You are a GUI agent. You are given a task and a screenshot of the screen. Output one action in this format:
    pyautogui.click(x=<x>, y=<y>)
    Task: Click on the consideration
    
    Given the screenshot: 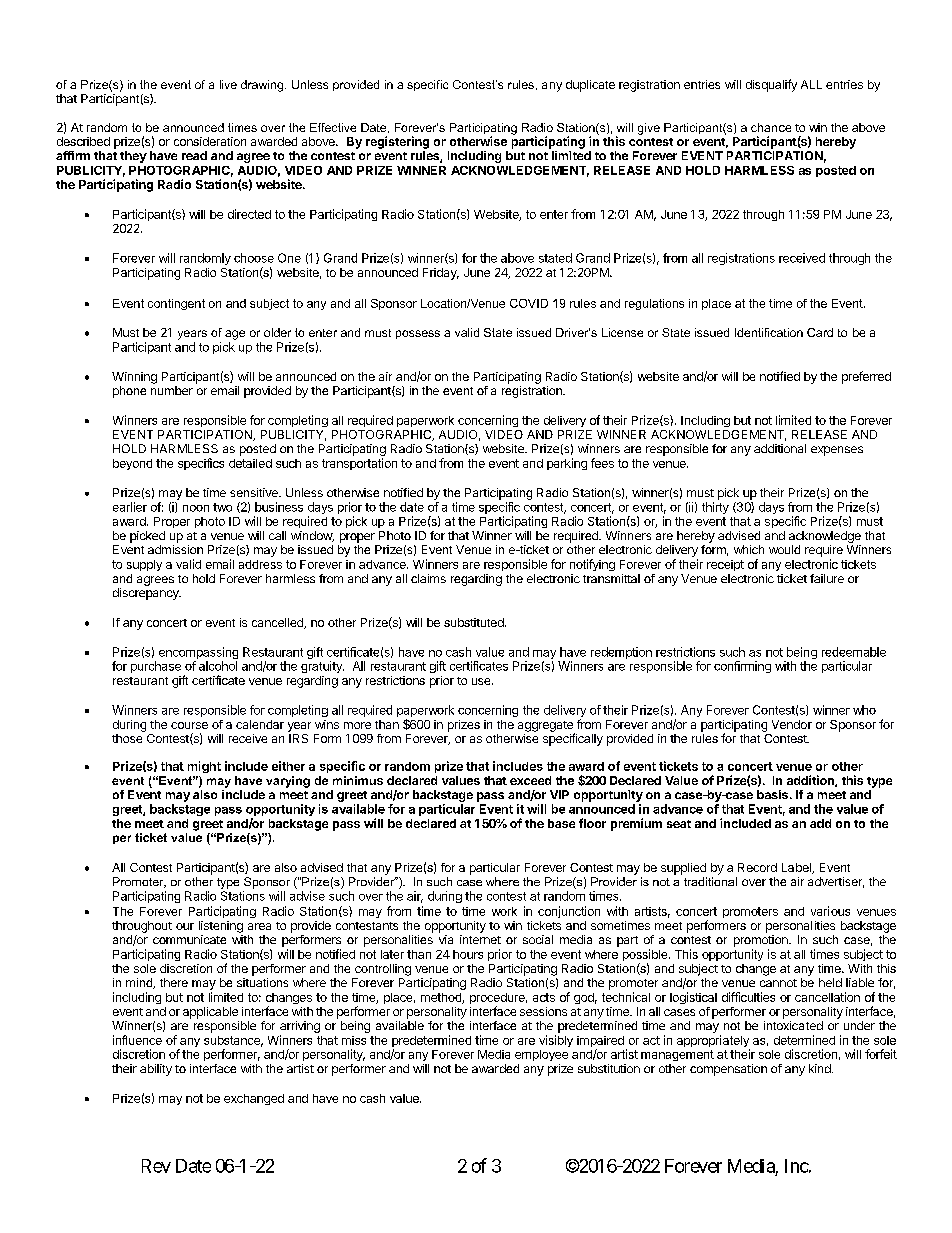 What is the action you would take?
    pyautogui.click(x=210, y=141)
